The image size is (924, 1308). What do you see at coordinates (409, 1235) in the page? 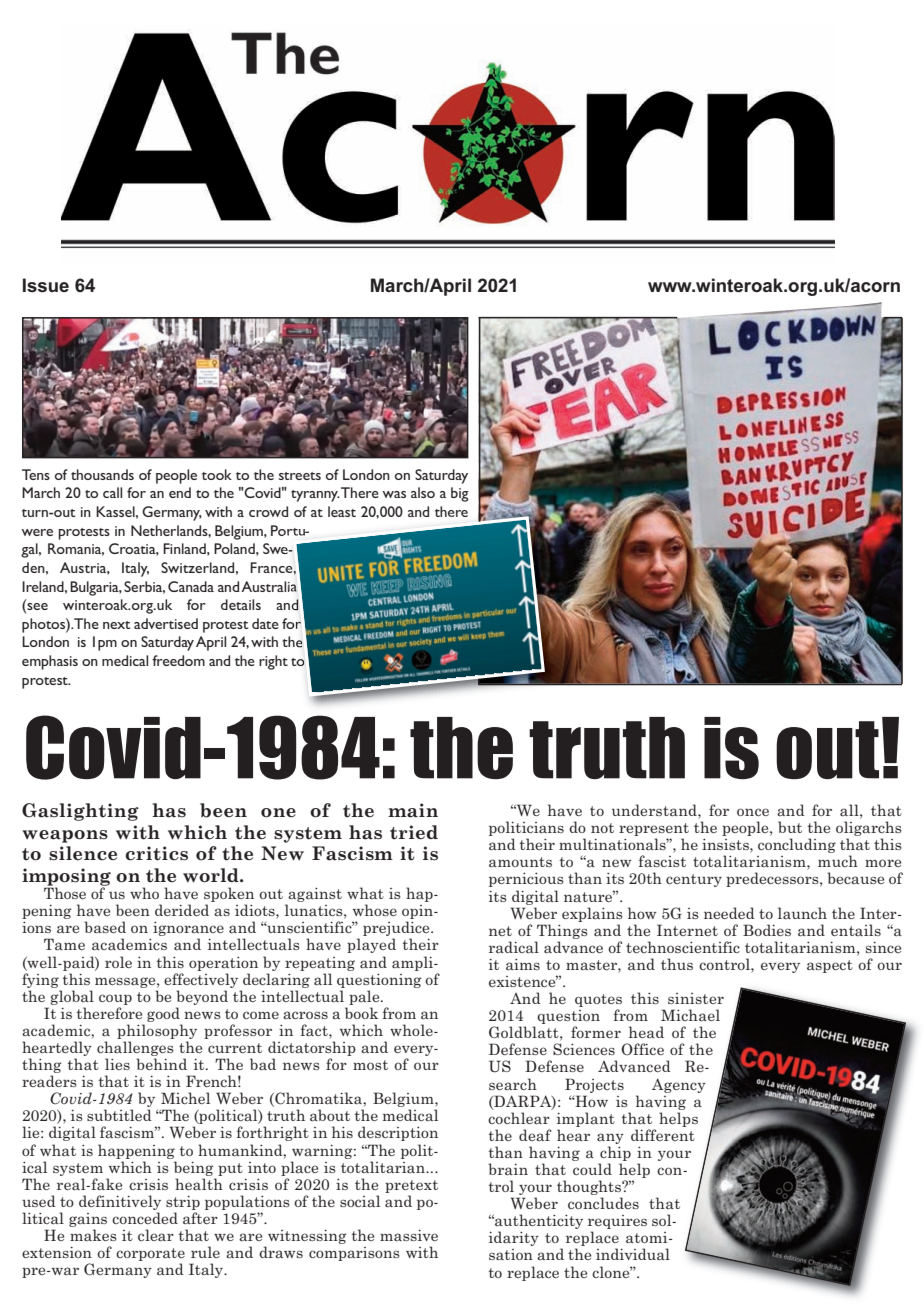
I see `massive` at bounding box center [409, 1235].
